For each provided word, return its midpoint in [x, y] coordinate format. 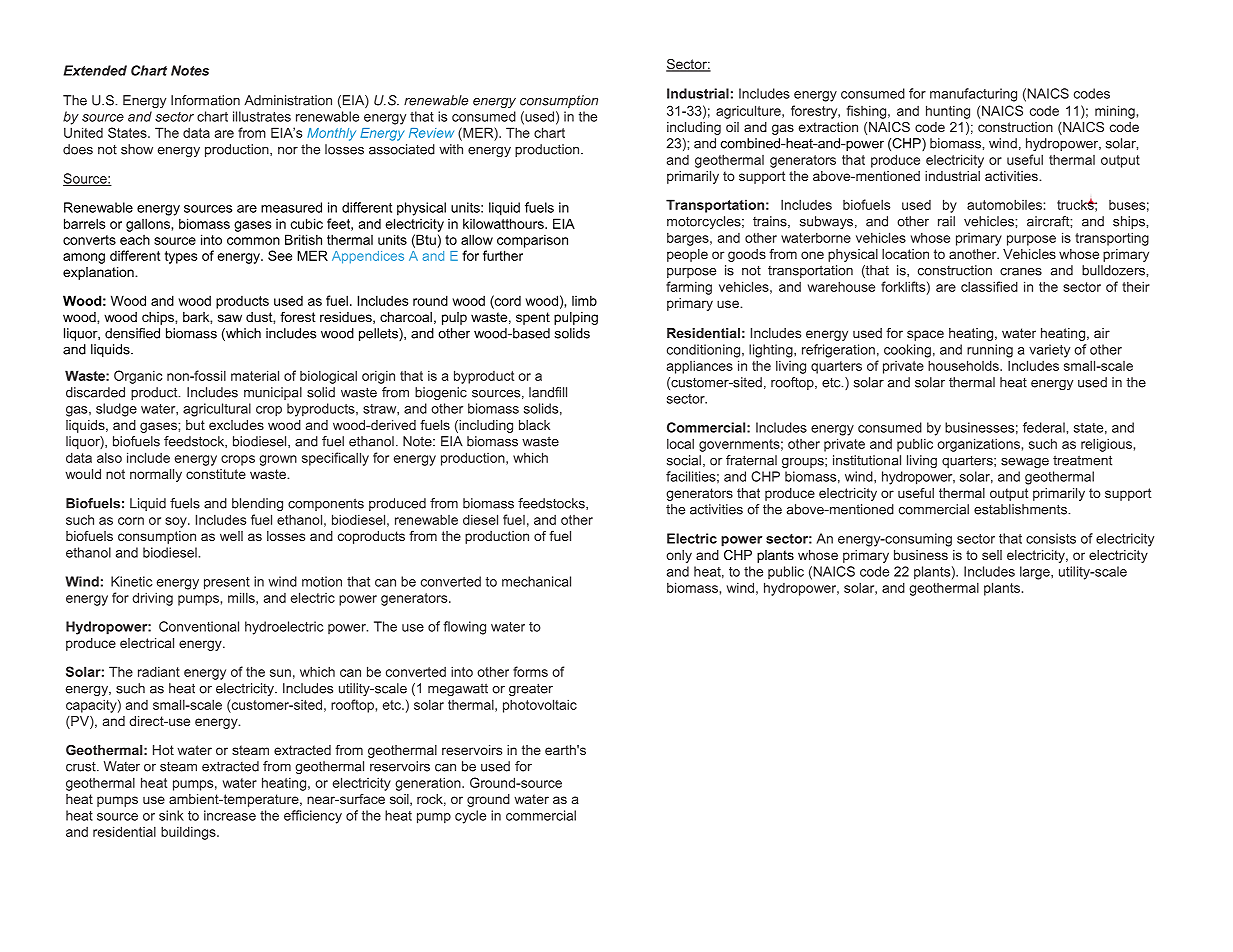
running [990, 351]
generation [429, 784]
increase [230, 815]
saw [230, 318]
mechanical [536, 581]
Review [431, 133]
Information [205, 100]
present [227, 583]
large [1036, 573]
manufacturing [973, 95]
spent [533, 318]
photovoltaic [540, 706]
